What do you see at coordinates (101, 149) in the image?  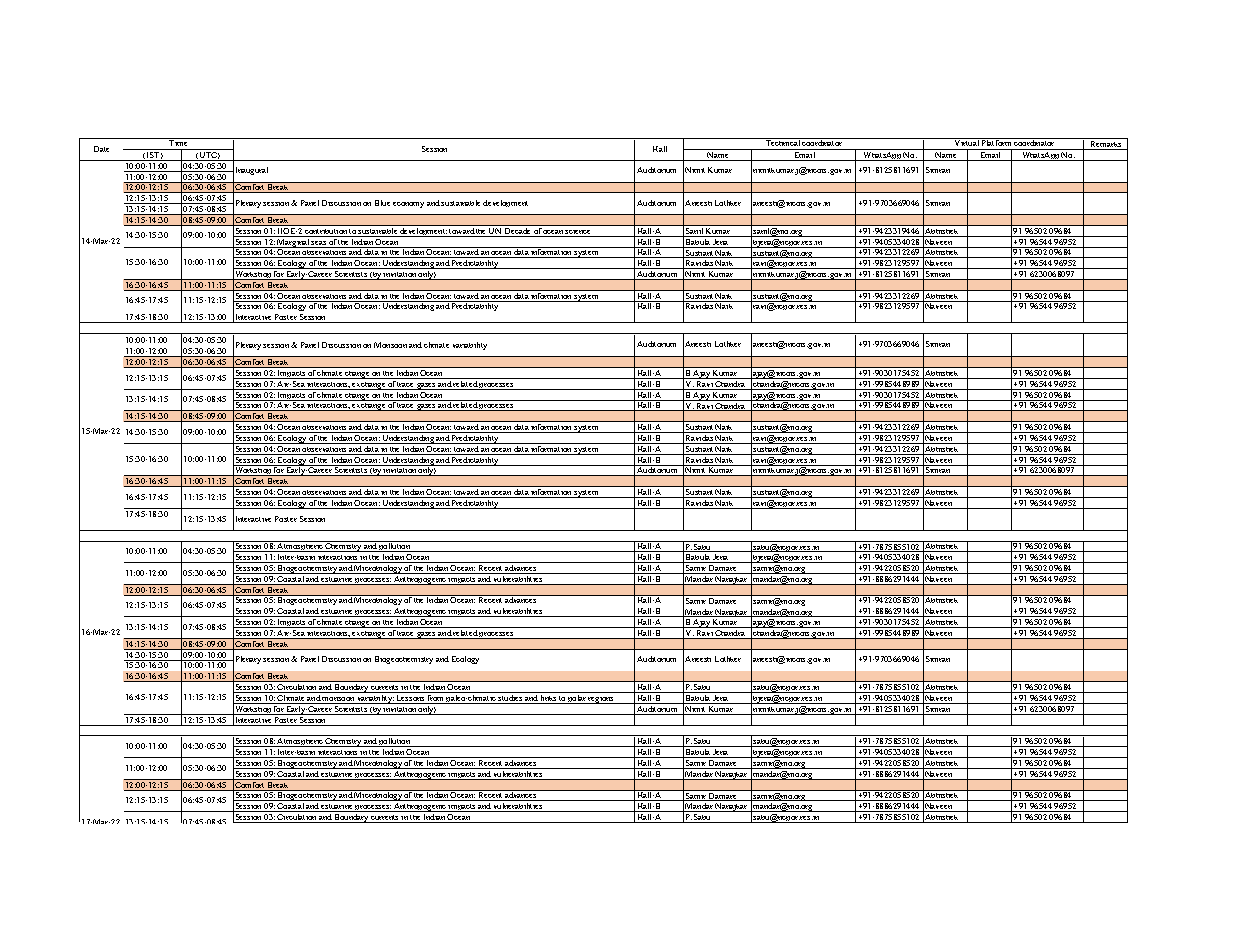 I see `Date` at bounding box center [101, 149].
